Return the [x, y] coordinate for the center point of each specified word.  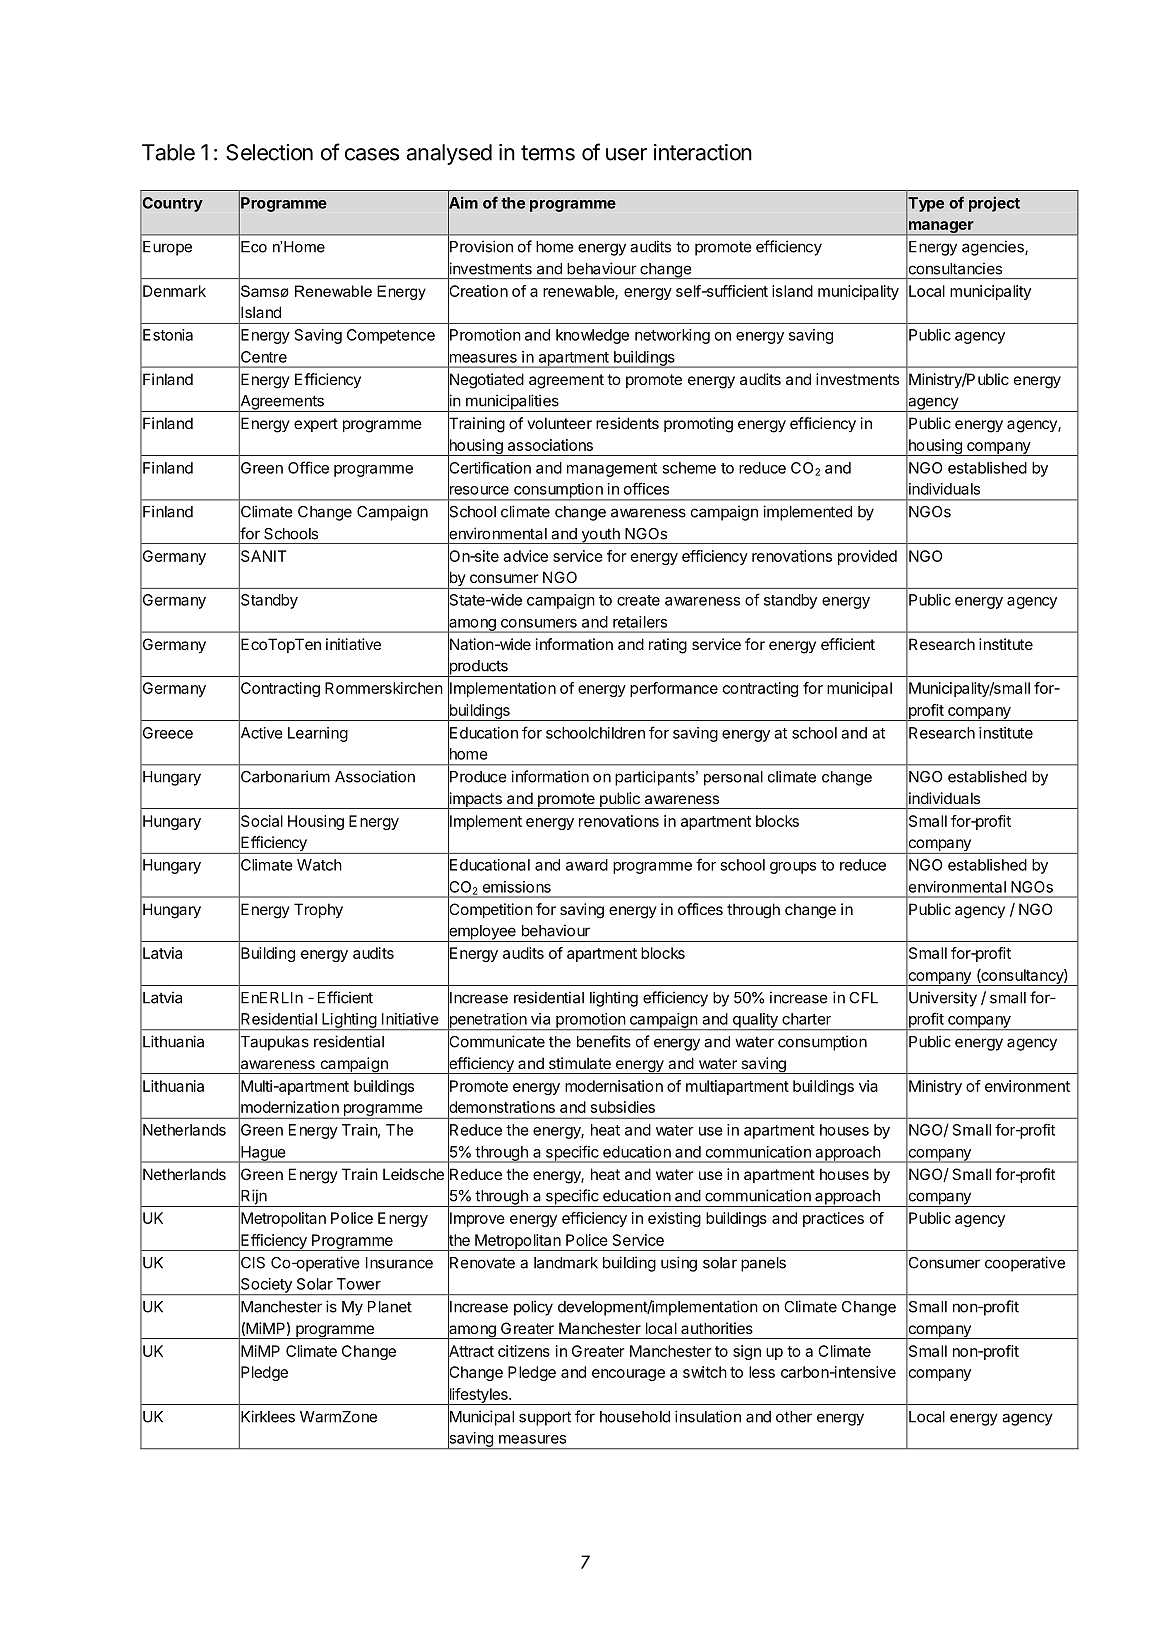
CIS [252, 1262]
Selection [269, 152]
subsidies [623, 1107]
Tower [359, 1284]
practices [833, 1219]
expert [316, 425]
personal [733, 778]
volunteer [559, 423]
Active [261, 733]
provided [867, 557]
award [587, 865]
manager [941, 228]
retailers [640, 622]
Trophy [318, 911]
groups [793, 868]
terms [548, 153]
